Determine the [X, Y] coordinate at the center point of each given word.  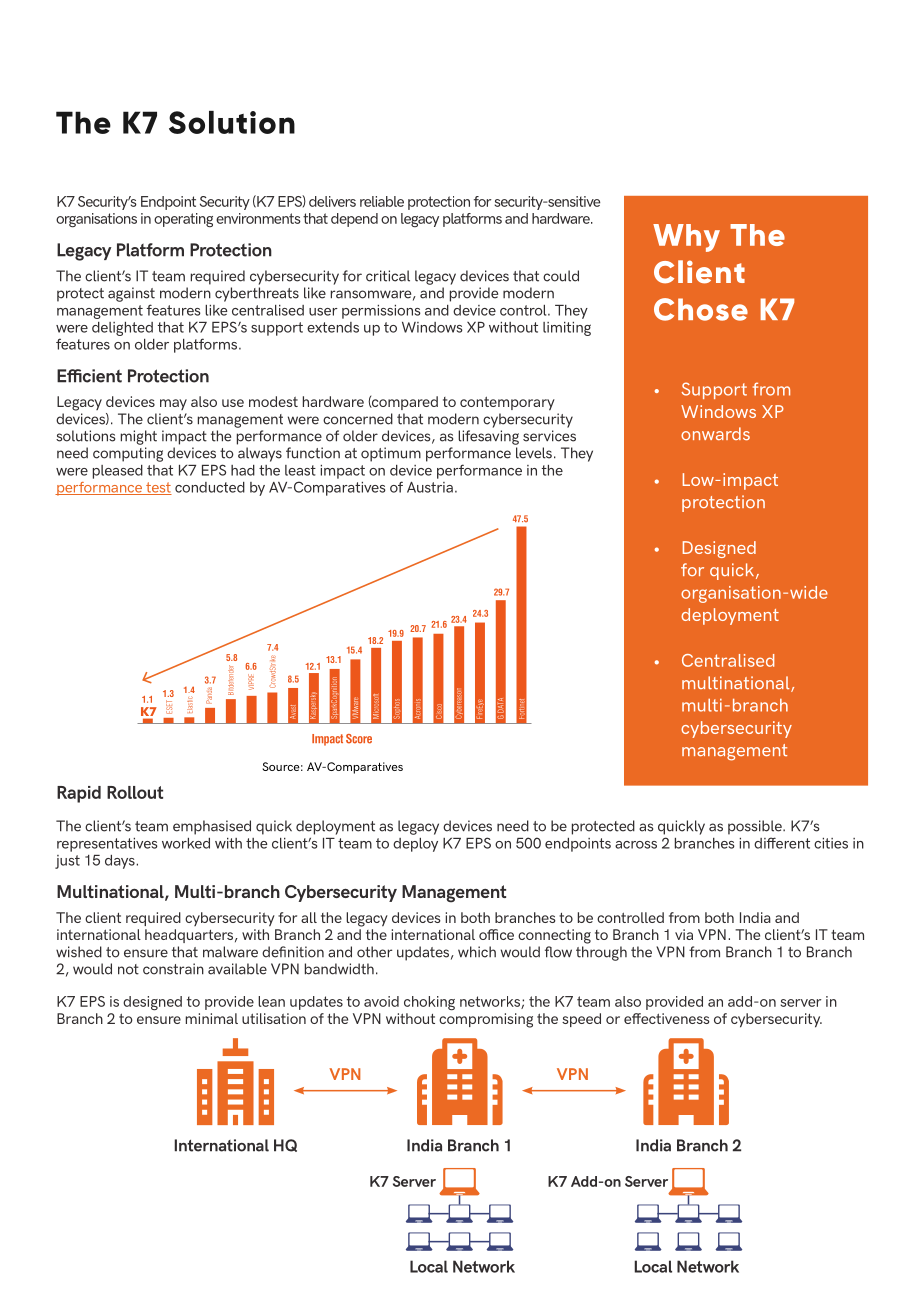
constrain [173, 969]
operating [183, 220]
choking [429, 1003]
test [158, 488]
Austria [430, 487]
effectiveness [667, 1018]
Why [686, 238]
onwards [715, 433]
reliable [382, 201]
